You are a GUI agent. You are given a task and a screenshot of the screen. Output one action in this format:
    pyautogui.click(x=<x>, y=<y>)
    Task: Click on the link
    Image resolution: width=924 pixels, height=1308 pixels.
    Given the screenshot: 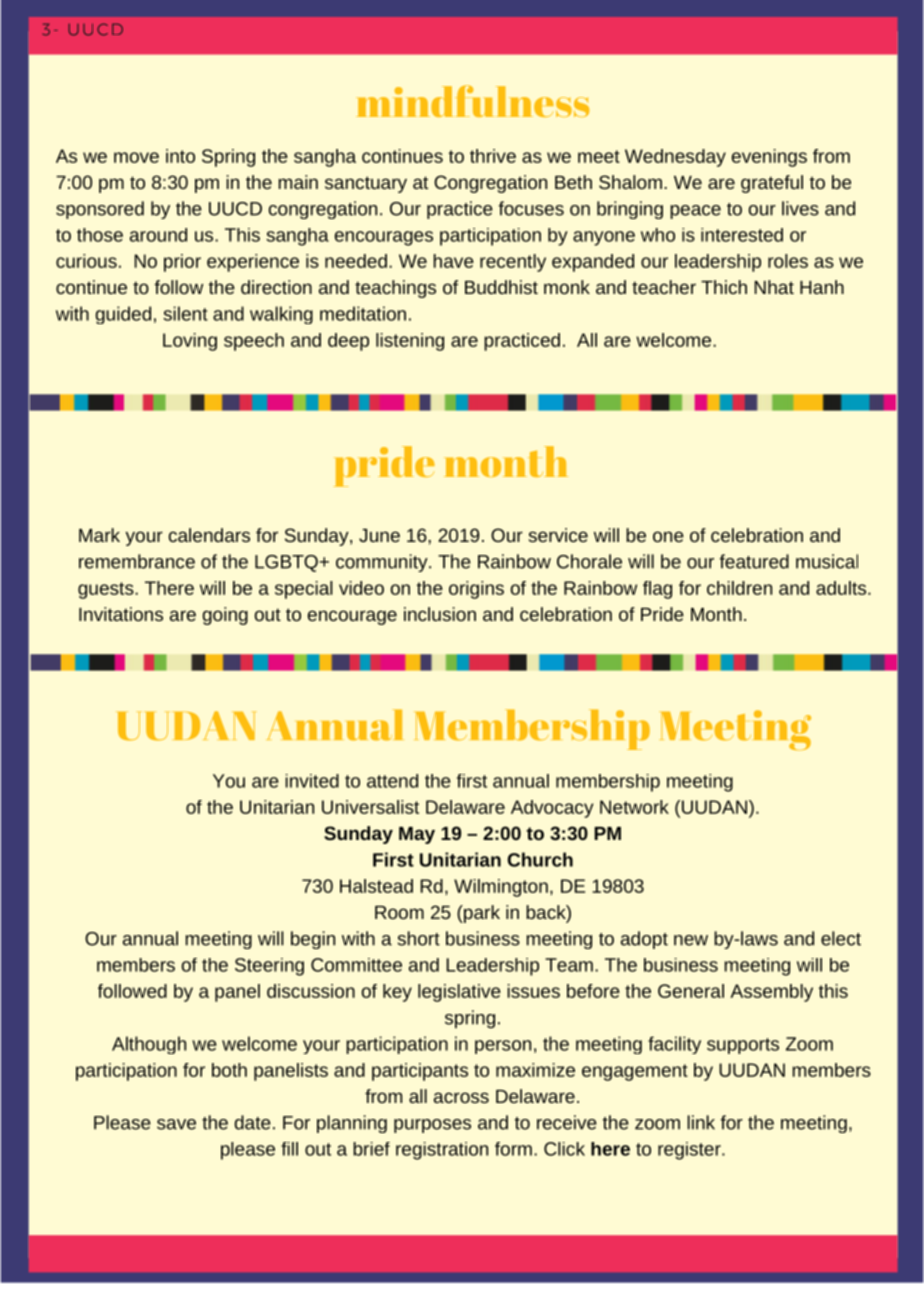 What is the action you would take?
    pyautogui.click(x=701, y=1122)
